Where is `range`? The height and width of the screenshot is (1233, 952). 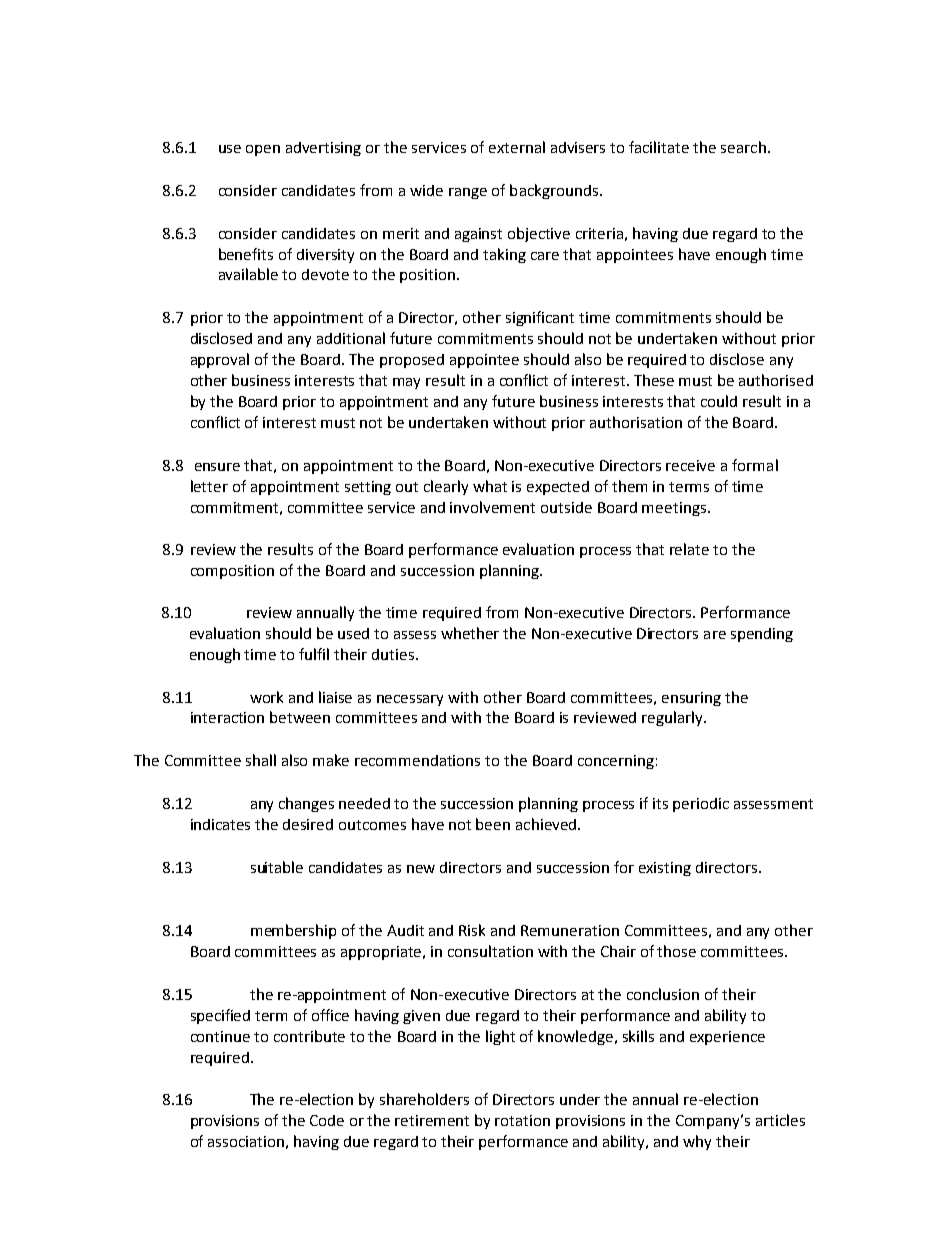 range is located at coordinates (468, 193).
